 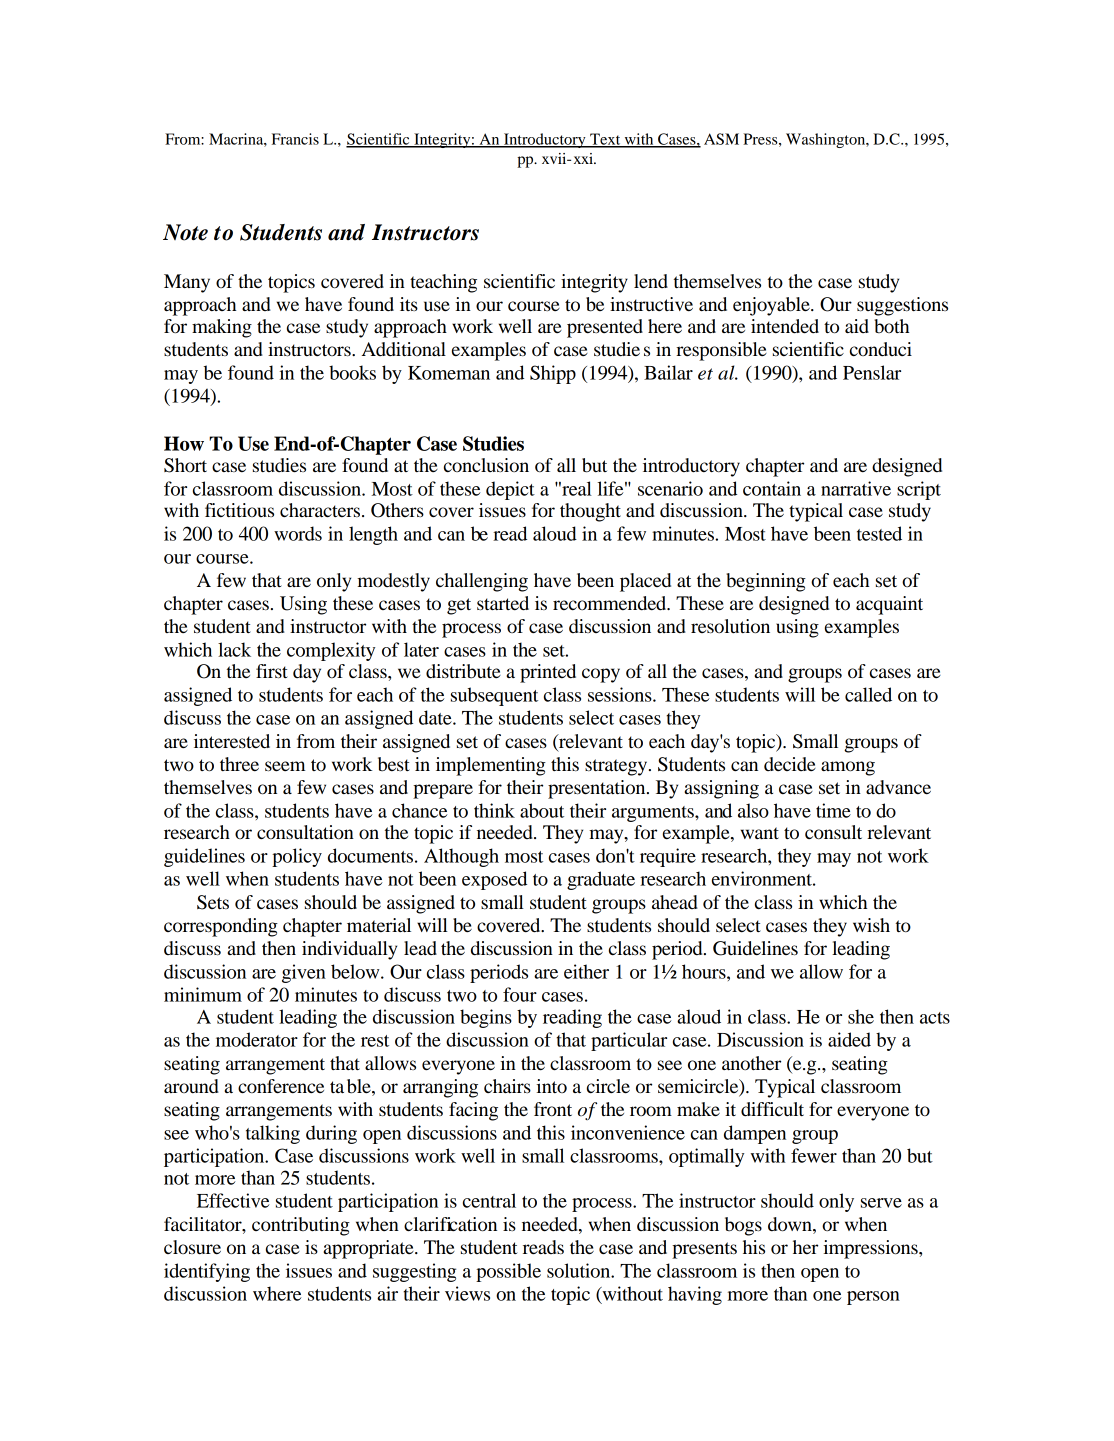 What do you see at coordinates (605, 140) in the image?
I see `Text` at bounding box center [605, 140].
